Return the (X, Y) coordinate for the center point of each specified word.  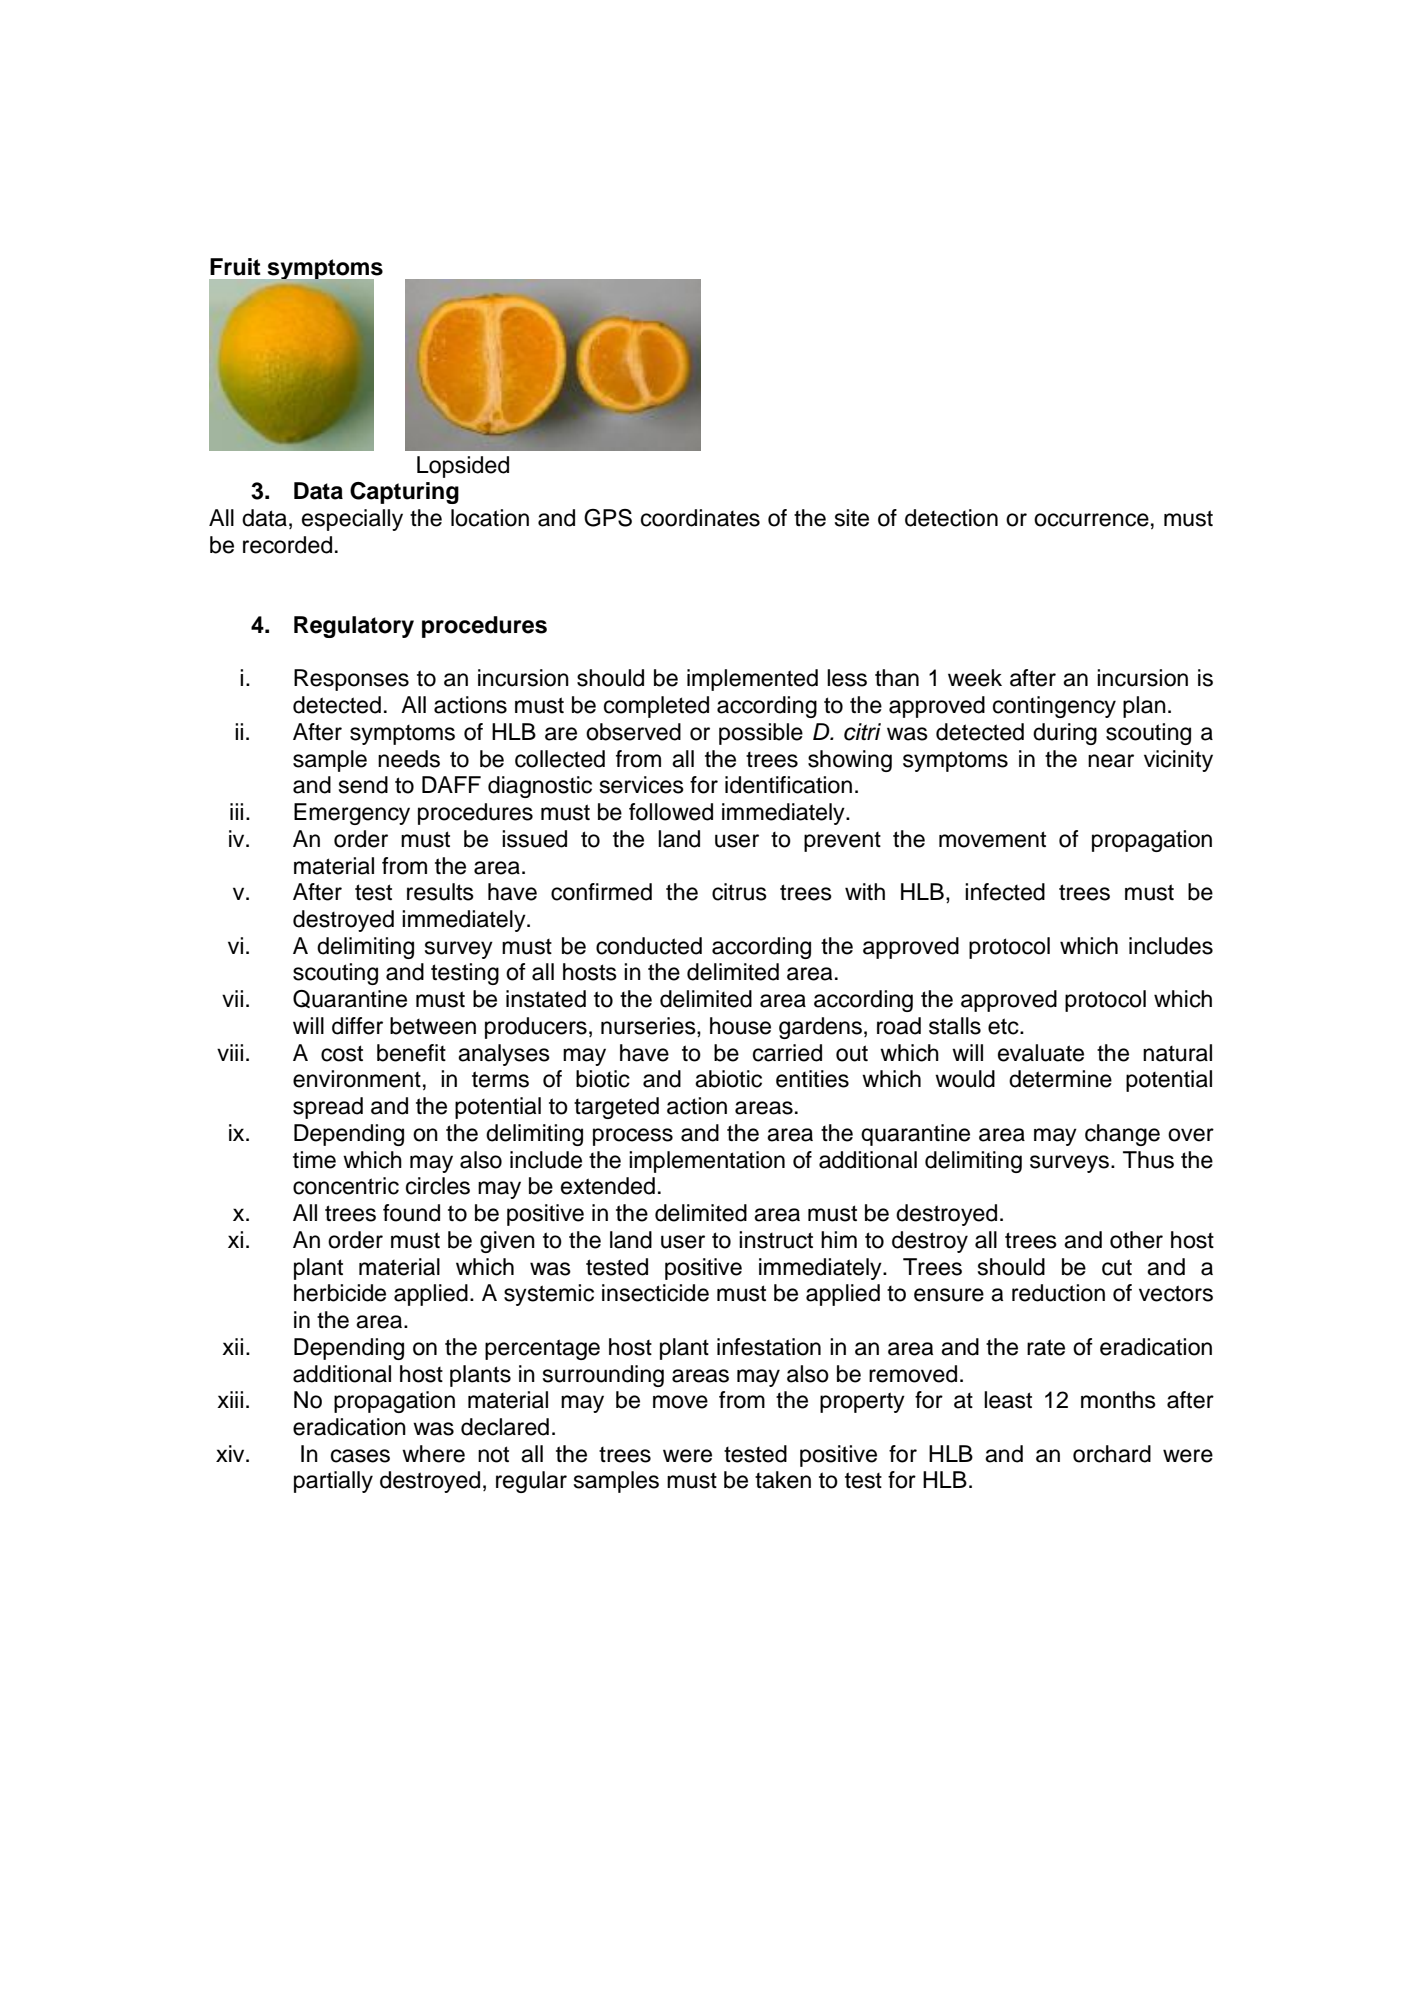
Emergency (352, 814)
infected (1005, 892)
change (1122, 1135)
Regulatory (354, 627)
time (314, 1160)
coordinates (700, 518)
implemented (752, 680)
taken (783, 1480)
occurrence (1091, 520)
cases (360, 1456)
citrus (739, 892)
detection (951, 518)
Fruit (235, 267)
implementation (707, 1162)
